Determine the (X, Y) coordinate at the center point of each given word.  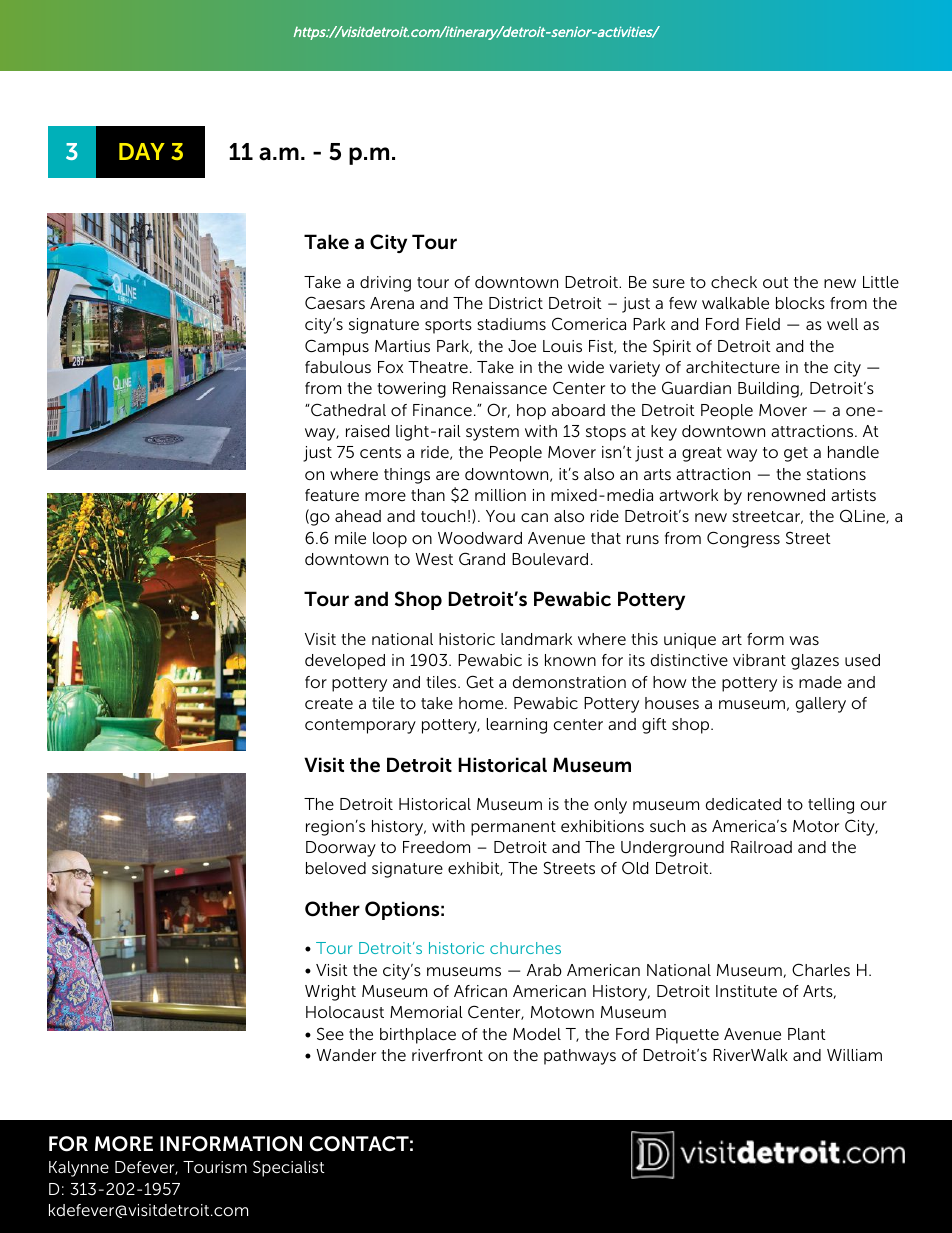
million (500, 495)
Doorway (341, 849)
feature (332, 495)
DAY (142, 151)
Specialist (289, 1168)
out (776, 282)
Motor (816, 826)
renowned (786, 495)
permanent (513, 828)
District (516, 303)
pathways (580, 1057)
